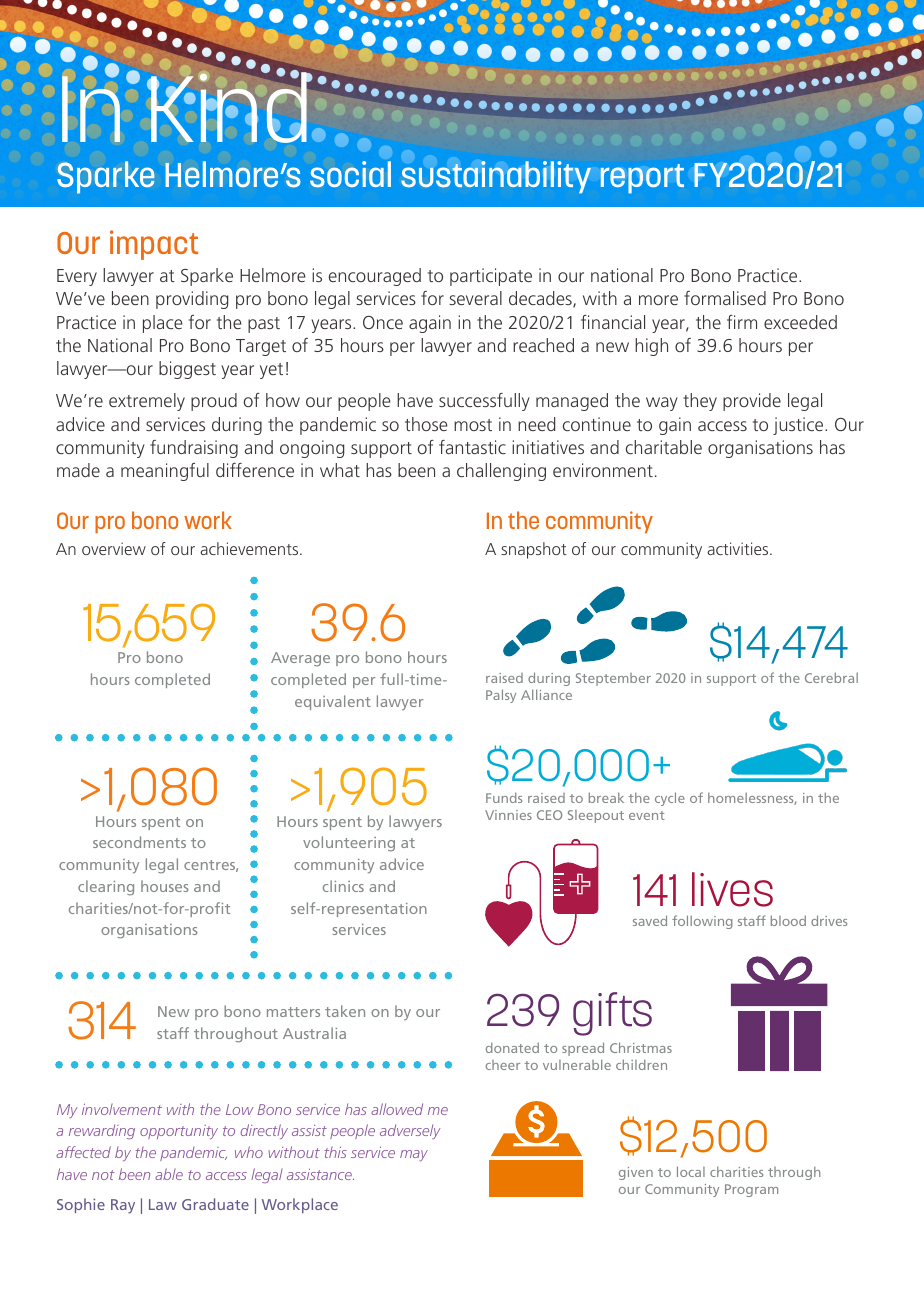 This screenshot has width=924, height=1308. I want to click on clinics, so click(343, 886).
